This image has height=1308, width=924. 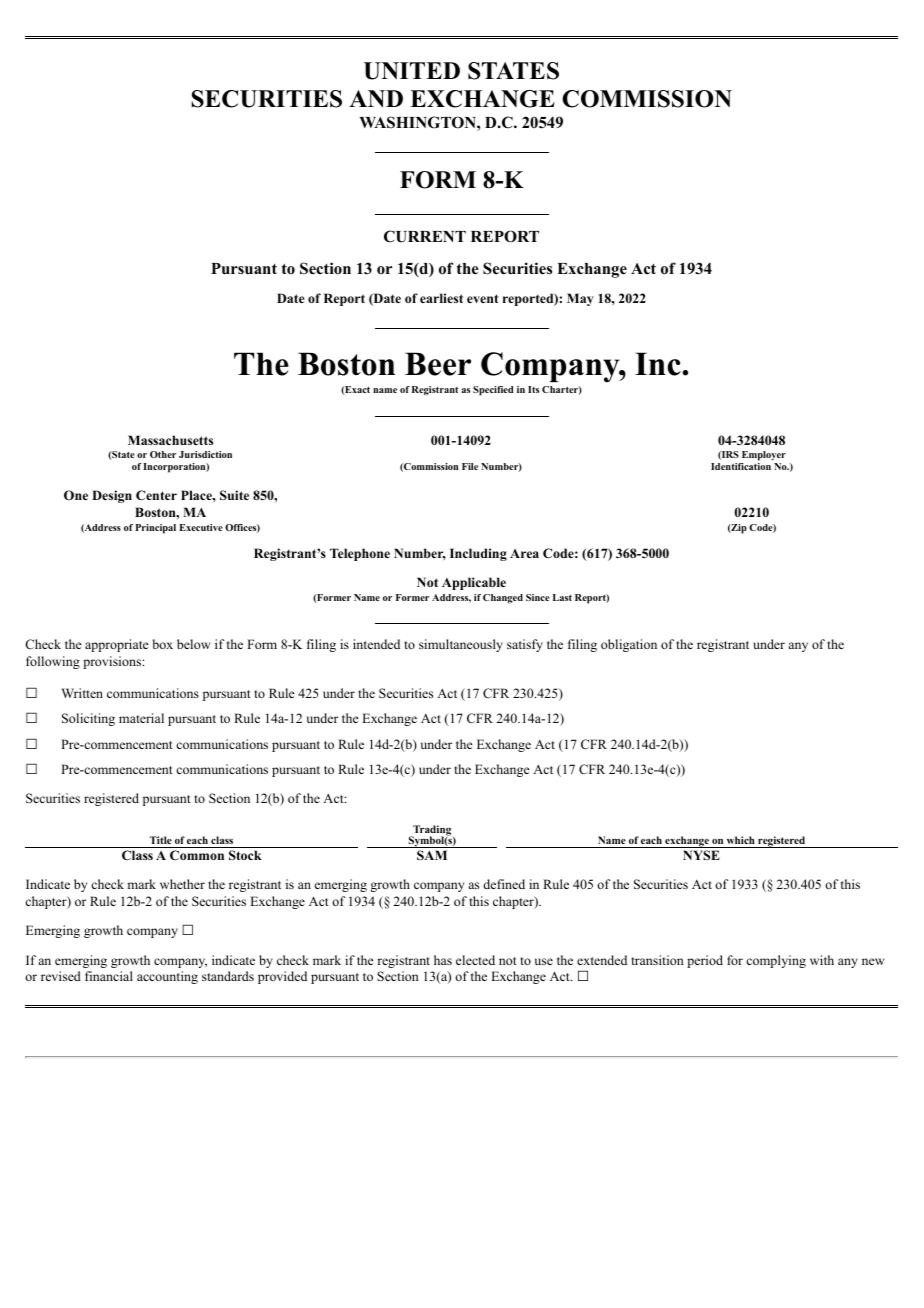 What do you see at coordinates (113, 662) in the image?
I see `provisions` at bounding box center [113, 662].
